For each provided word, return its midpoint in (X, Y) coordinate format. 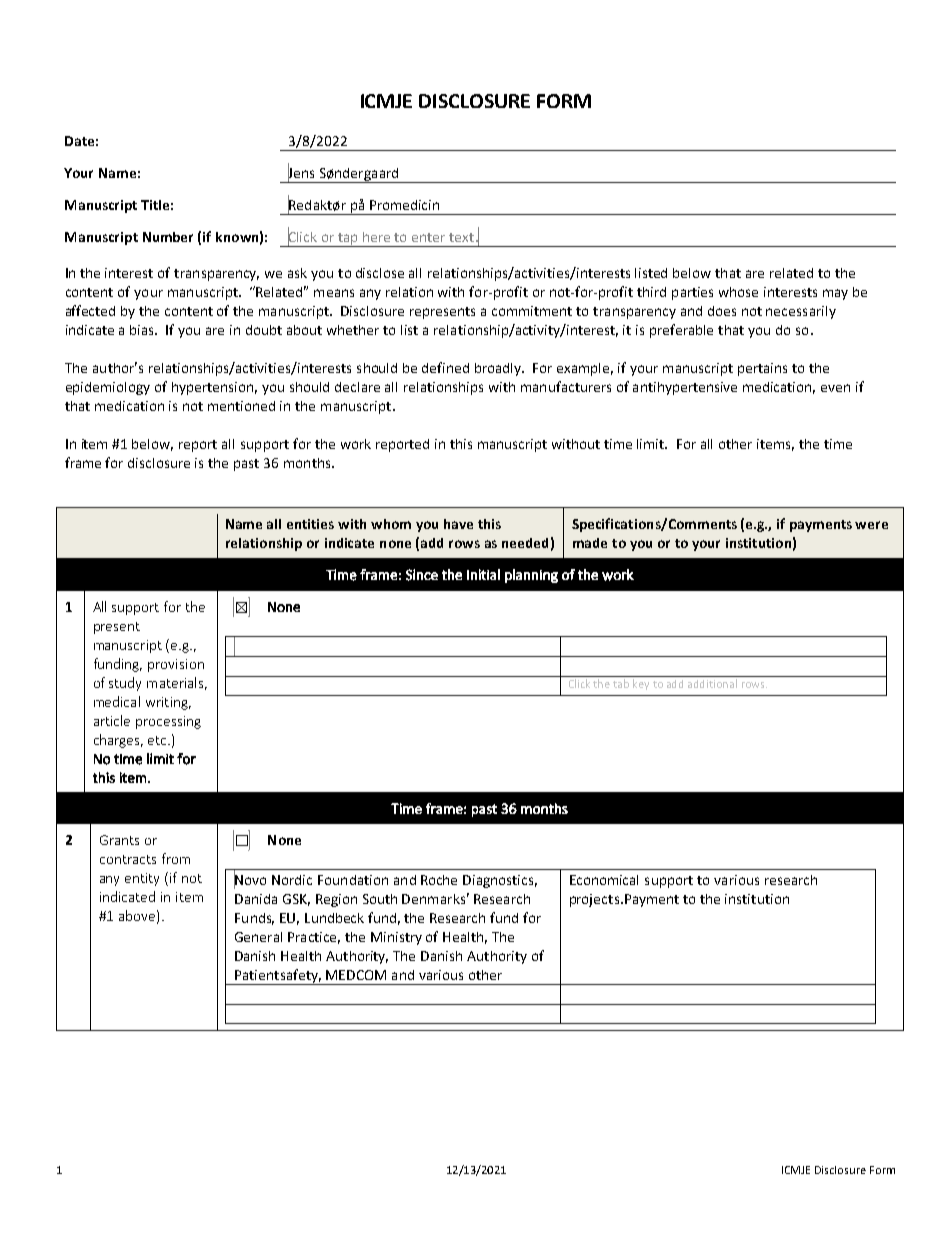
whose (738, 292)
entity (142, 879)
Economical (604, 880)
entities (310, 524)
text (461, 237)
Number (168, 237)
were (871, 525)
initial (483, 574)
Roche (439, 880)
